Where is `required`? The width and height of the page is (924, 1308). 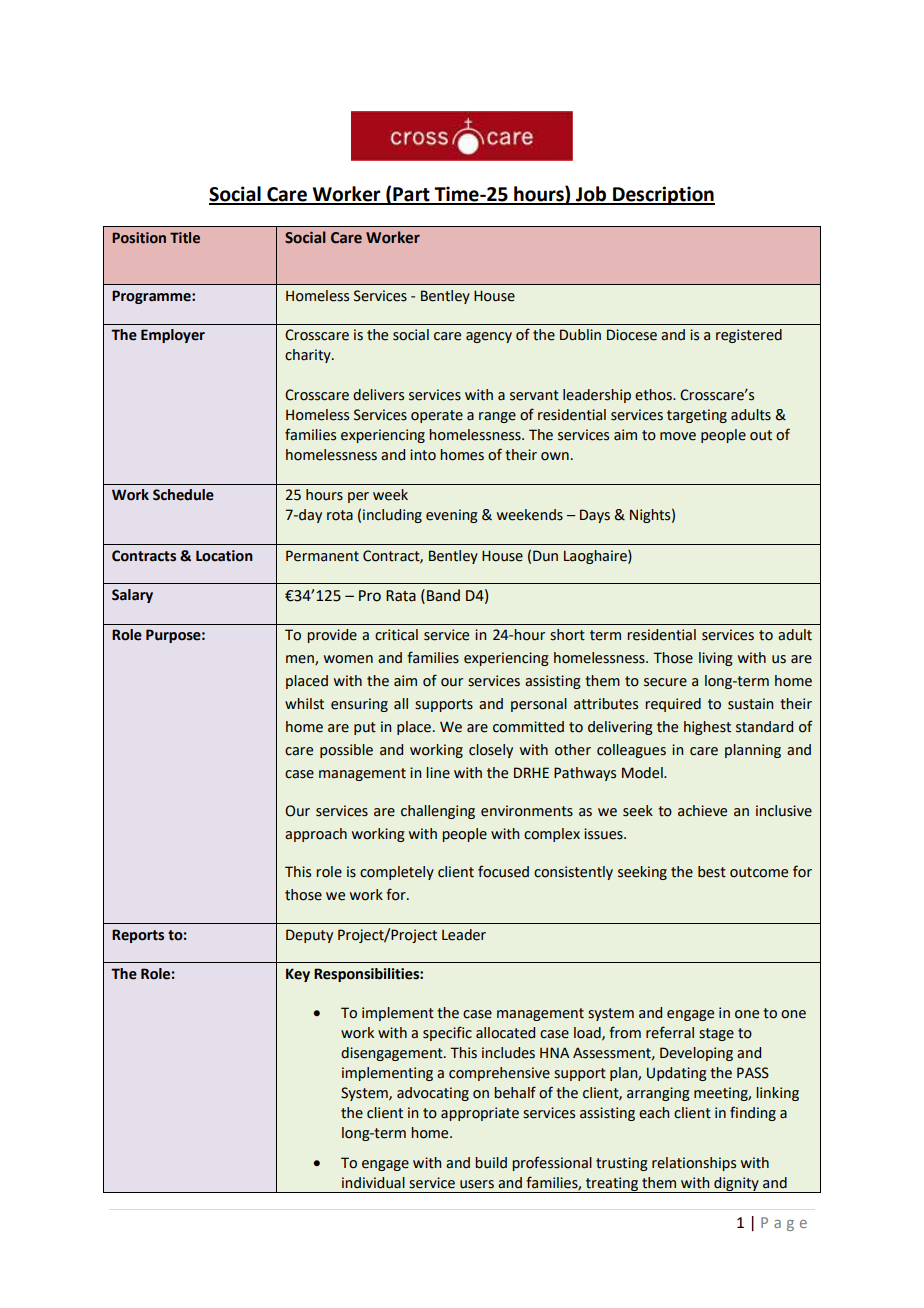
required is located at coordinates (673, 705).
